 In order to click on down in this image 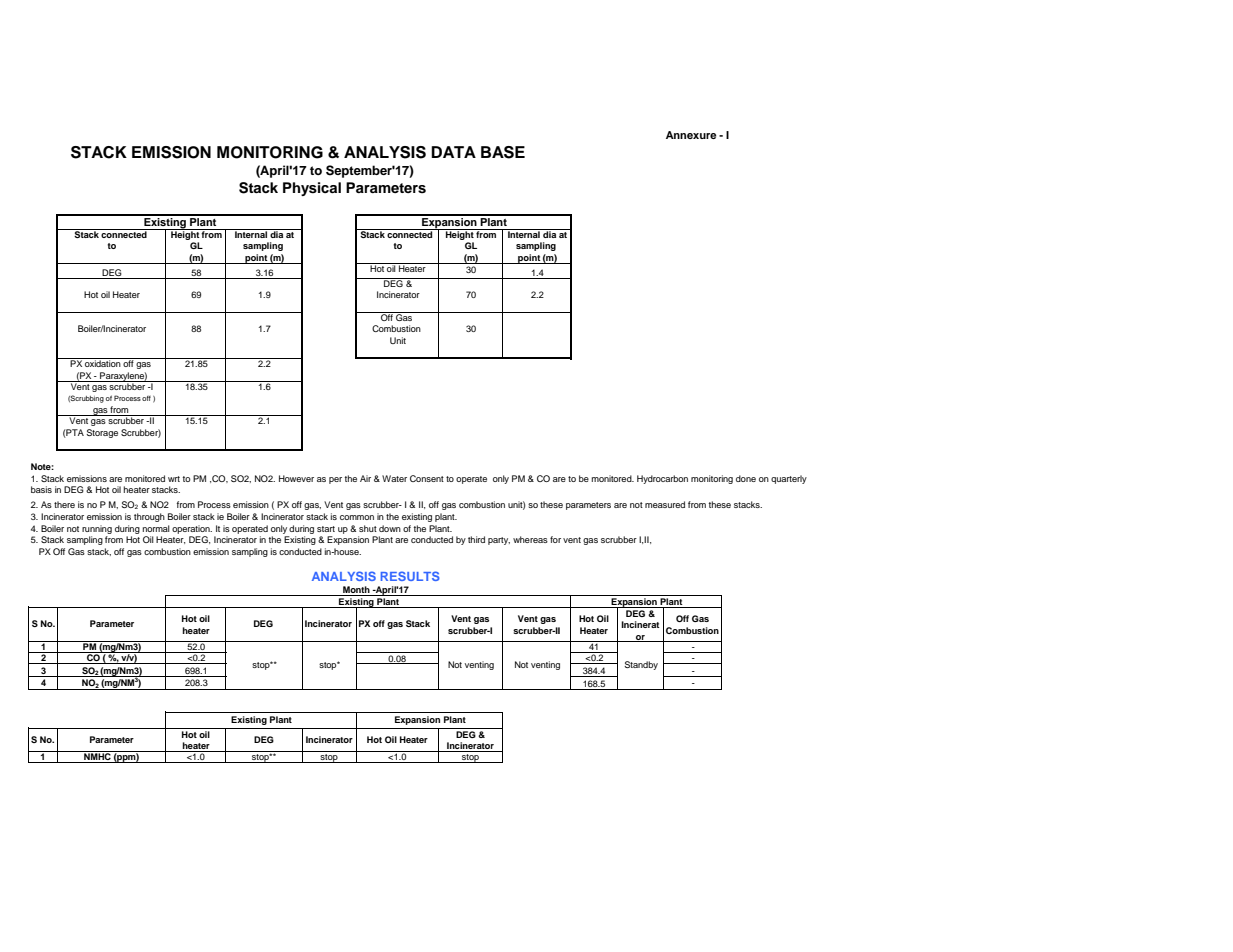, I will do `click(390, 528)`.
